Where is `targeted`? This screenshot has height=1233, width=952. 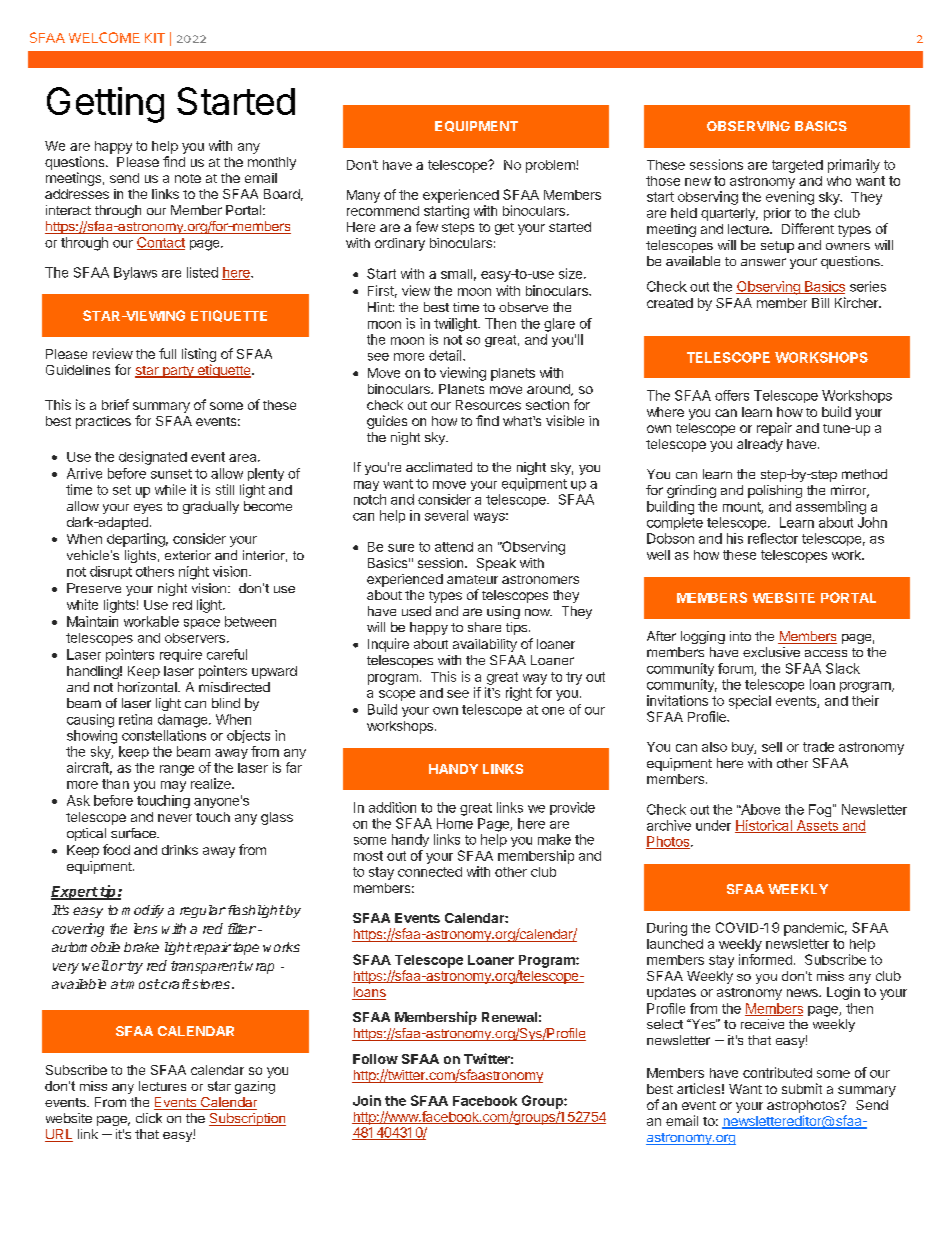
targeted is located at coordinates (797, 166).
